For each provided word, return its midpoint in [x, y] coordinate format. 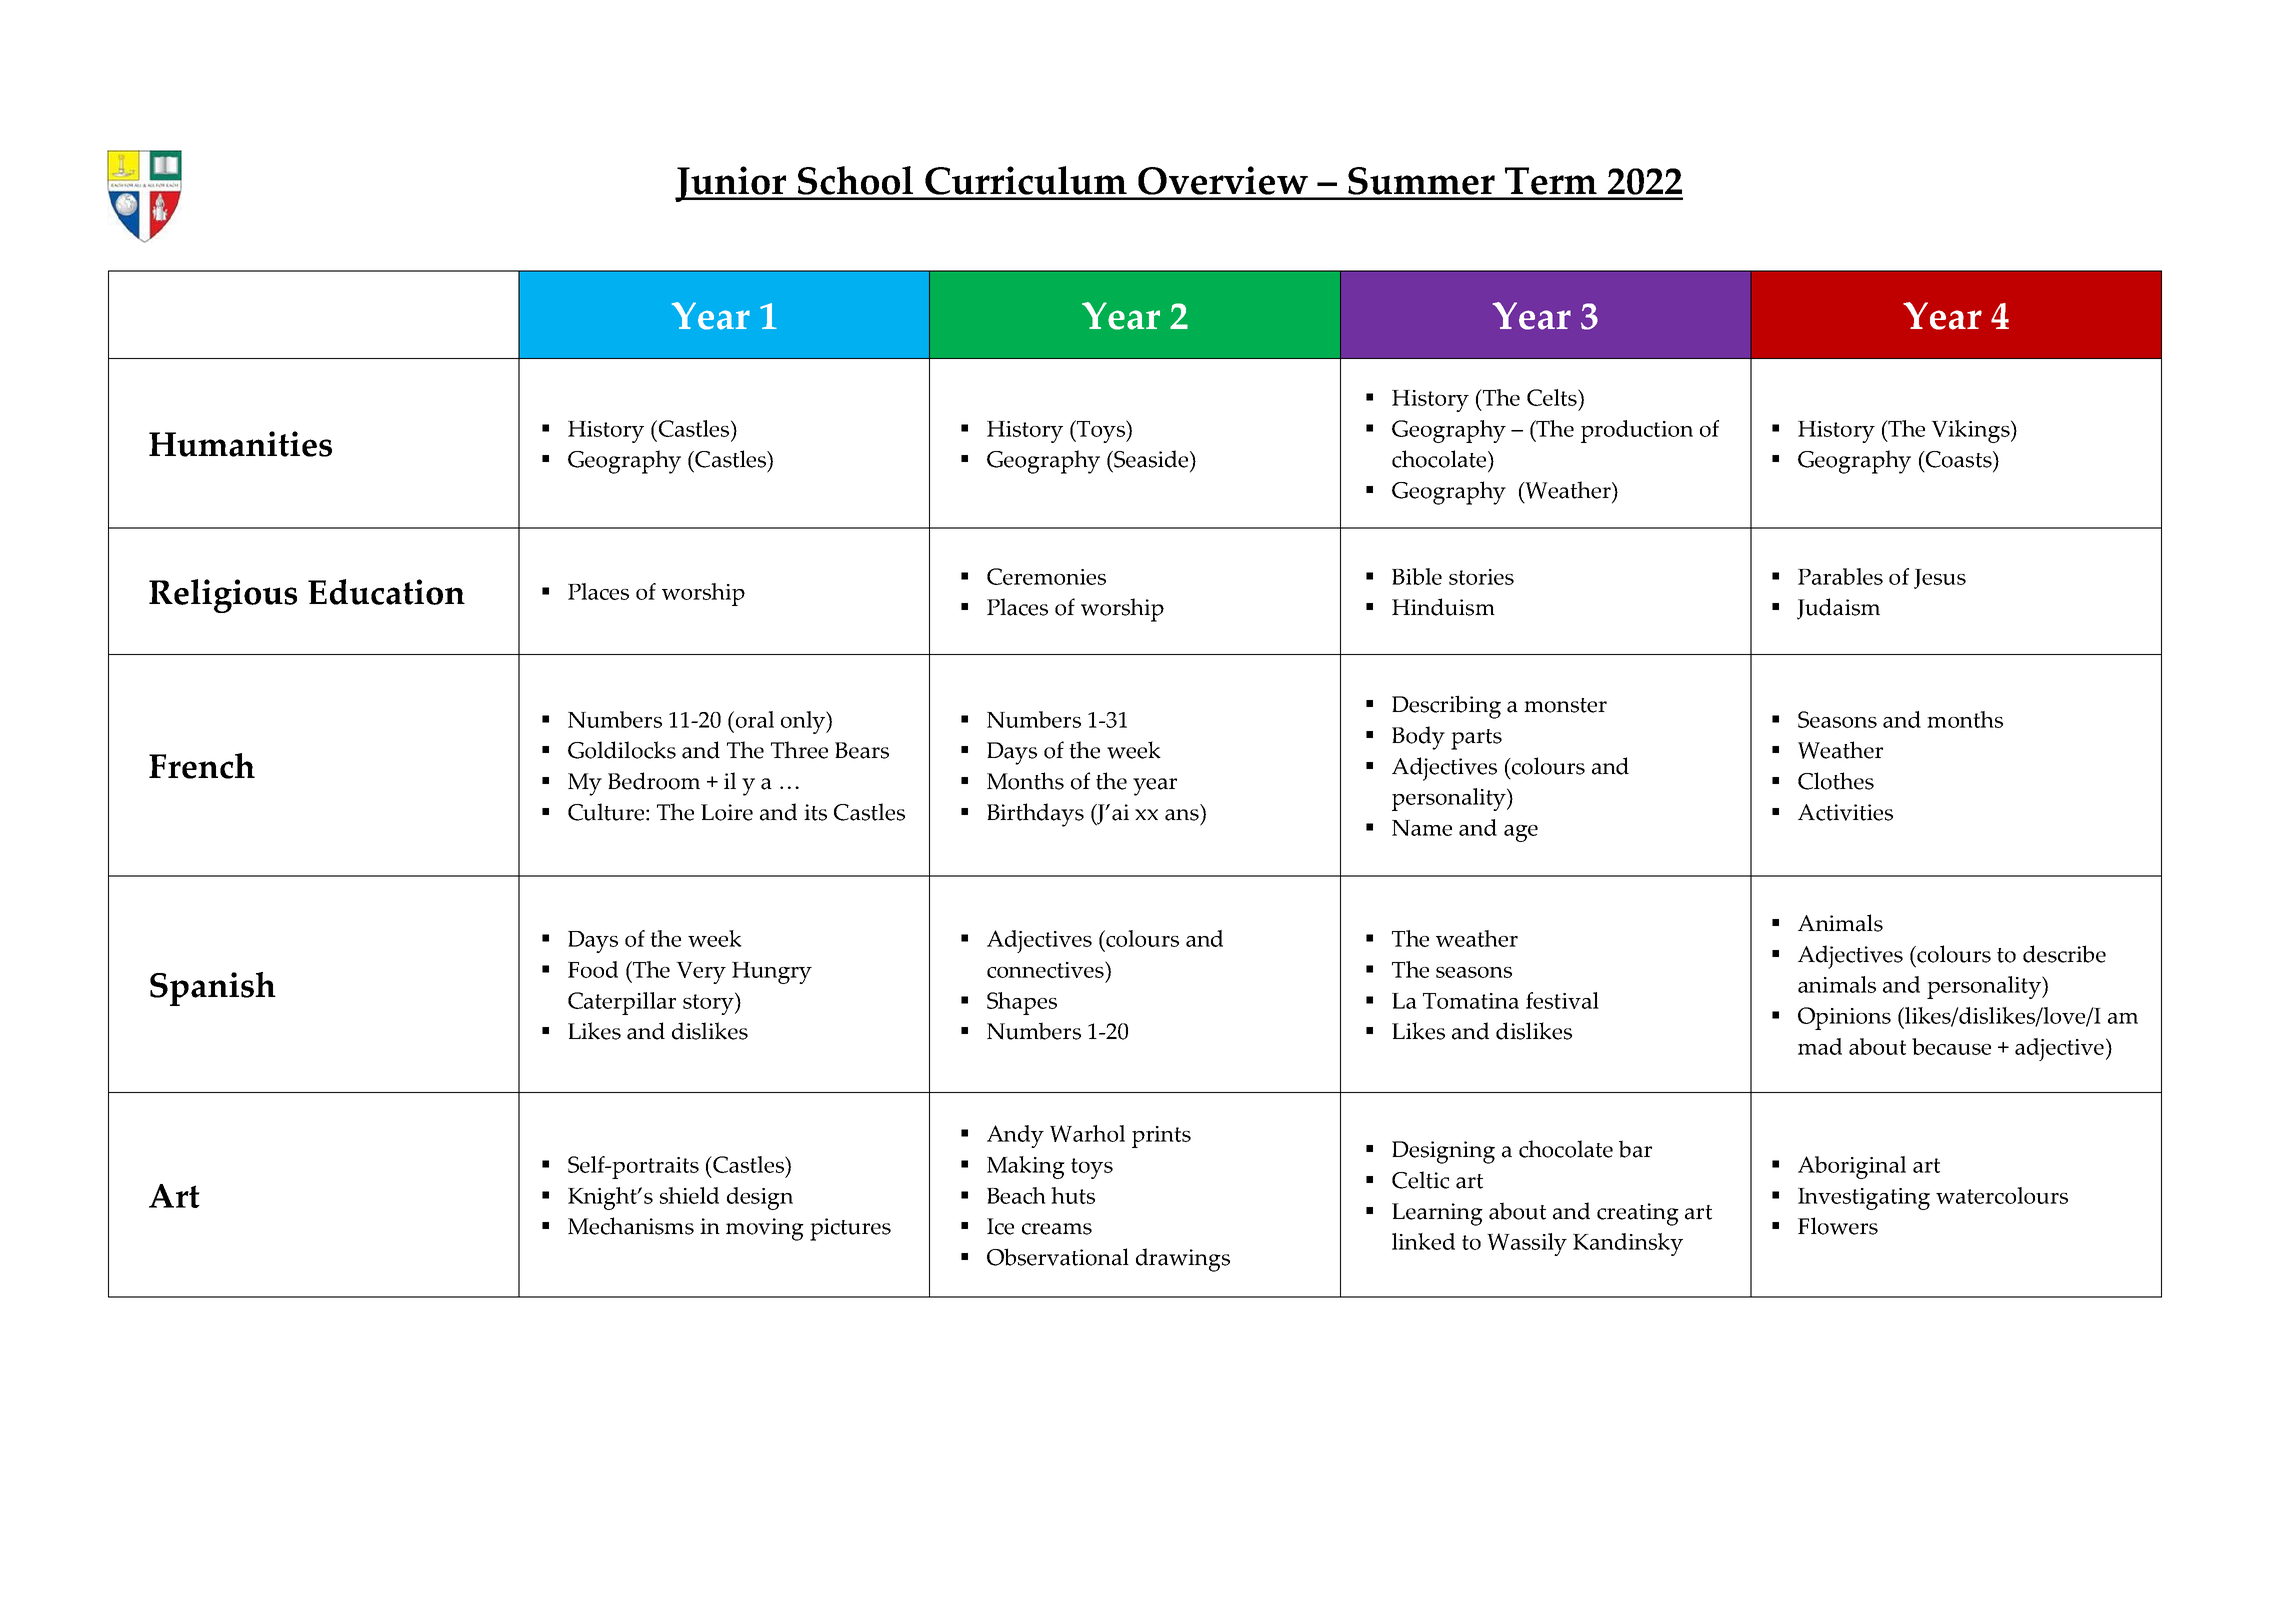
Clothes [1836, 781]
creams [1057, 1229]
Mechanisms [631, 1226]
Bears [862, 750]
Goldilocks [622, 750]
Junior [732, 184]
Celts [1553, 397]
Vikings [1971, 431]
